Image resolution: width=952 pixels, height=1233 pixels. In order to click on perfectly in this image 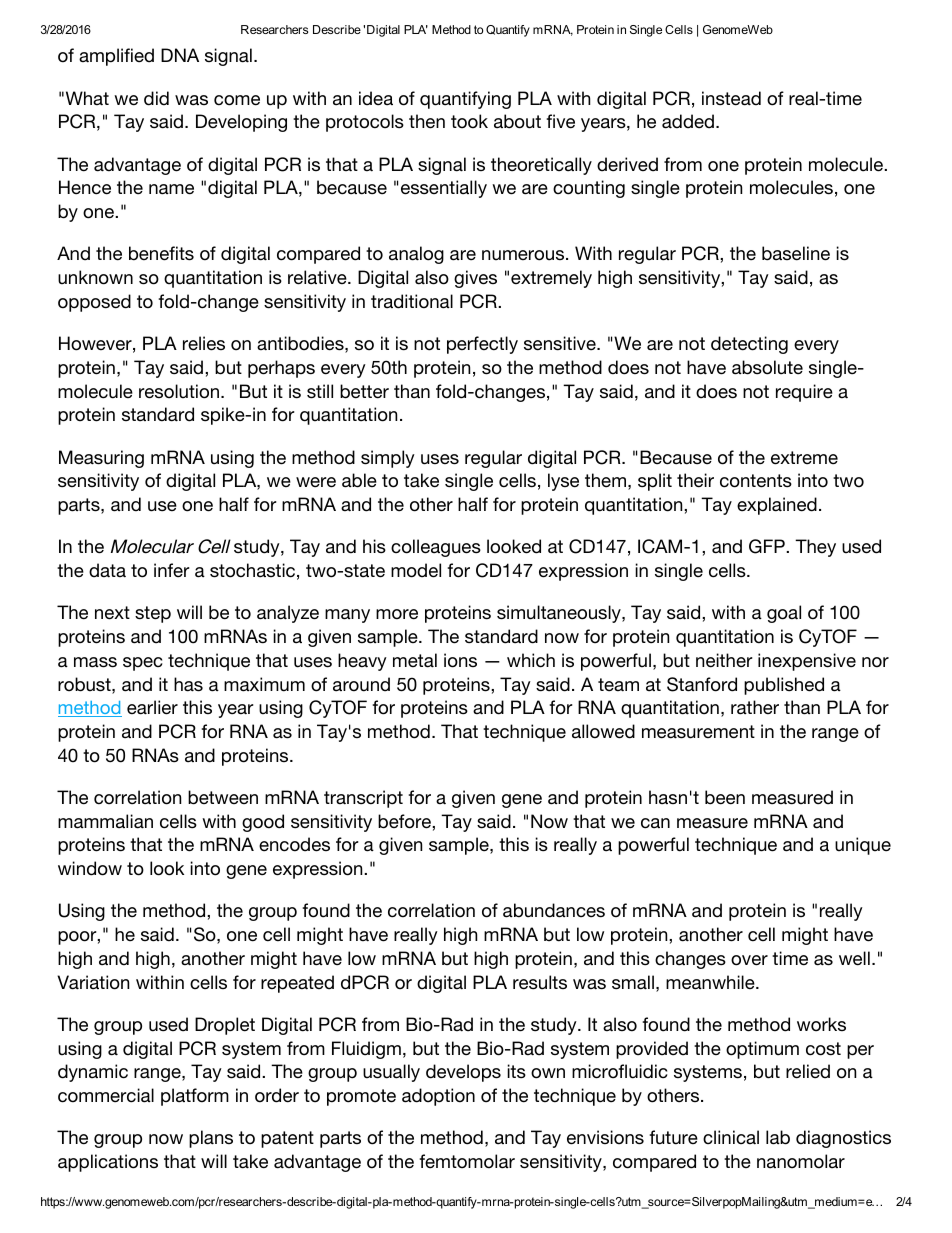, I will do `click(482, 345)`.
